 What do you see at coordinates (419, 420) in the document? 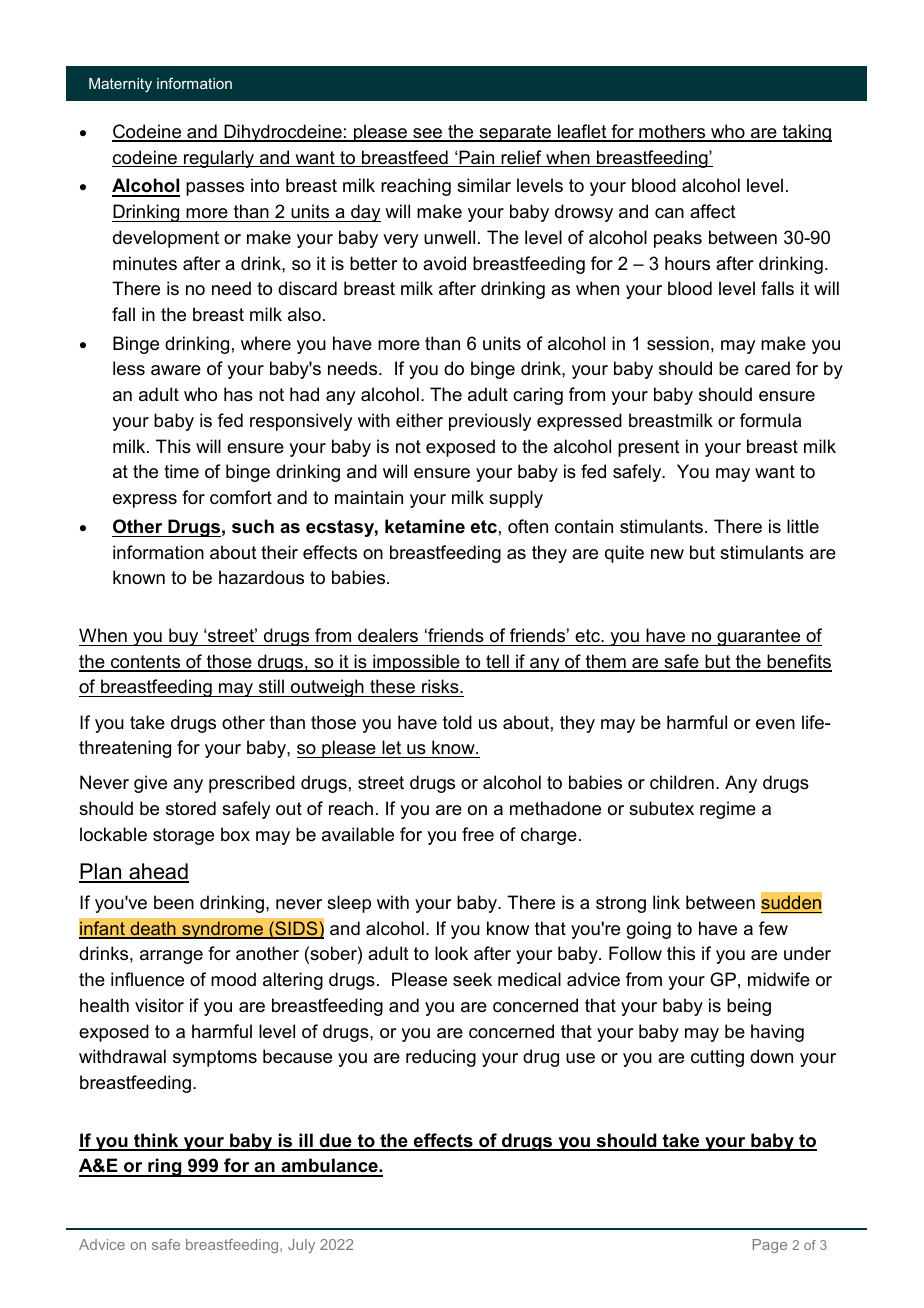
I see `either` at bounding box center [419, 420].
